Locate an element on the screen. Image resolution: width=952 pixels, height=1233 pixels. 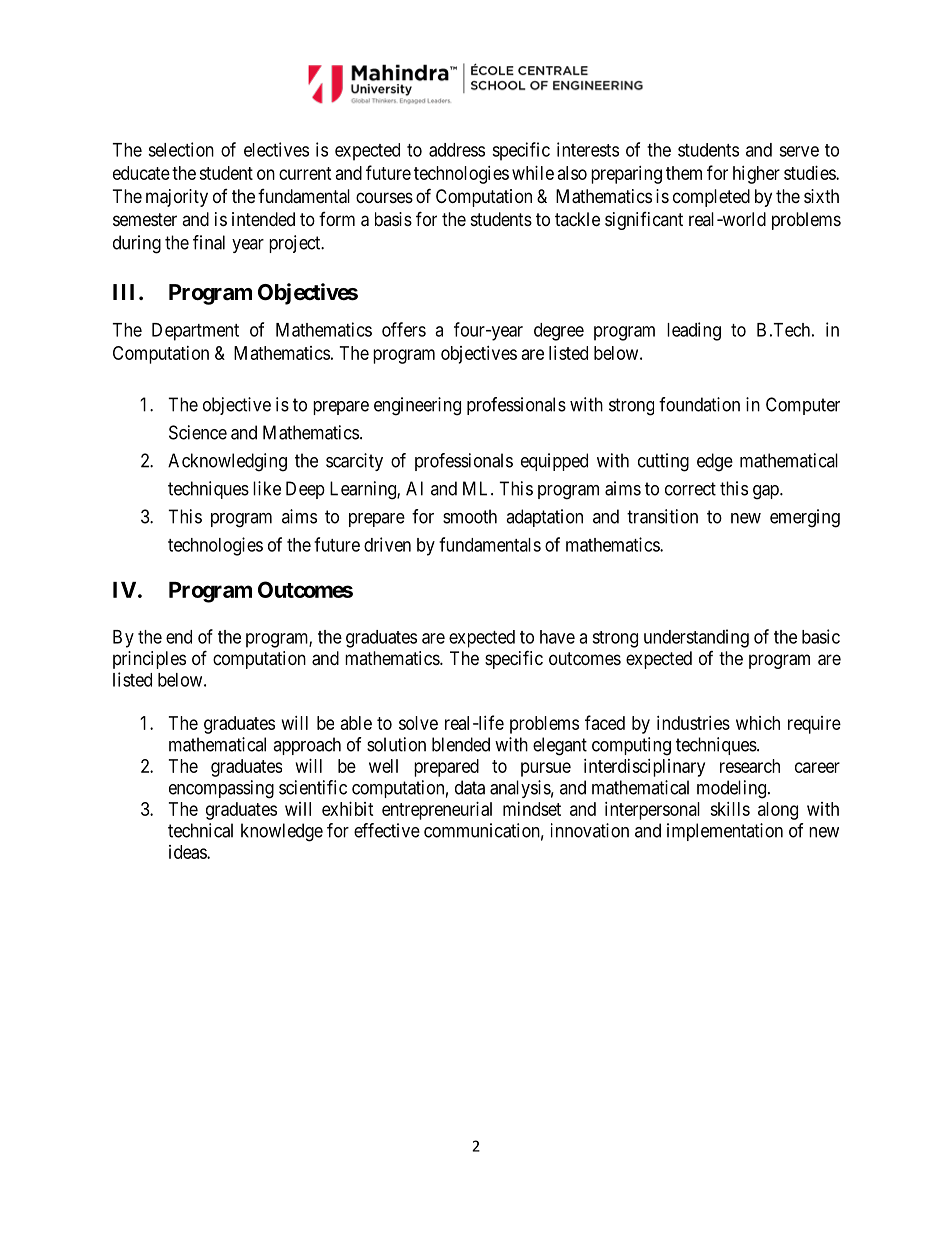
principles is located at coordinates (149, 660).
